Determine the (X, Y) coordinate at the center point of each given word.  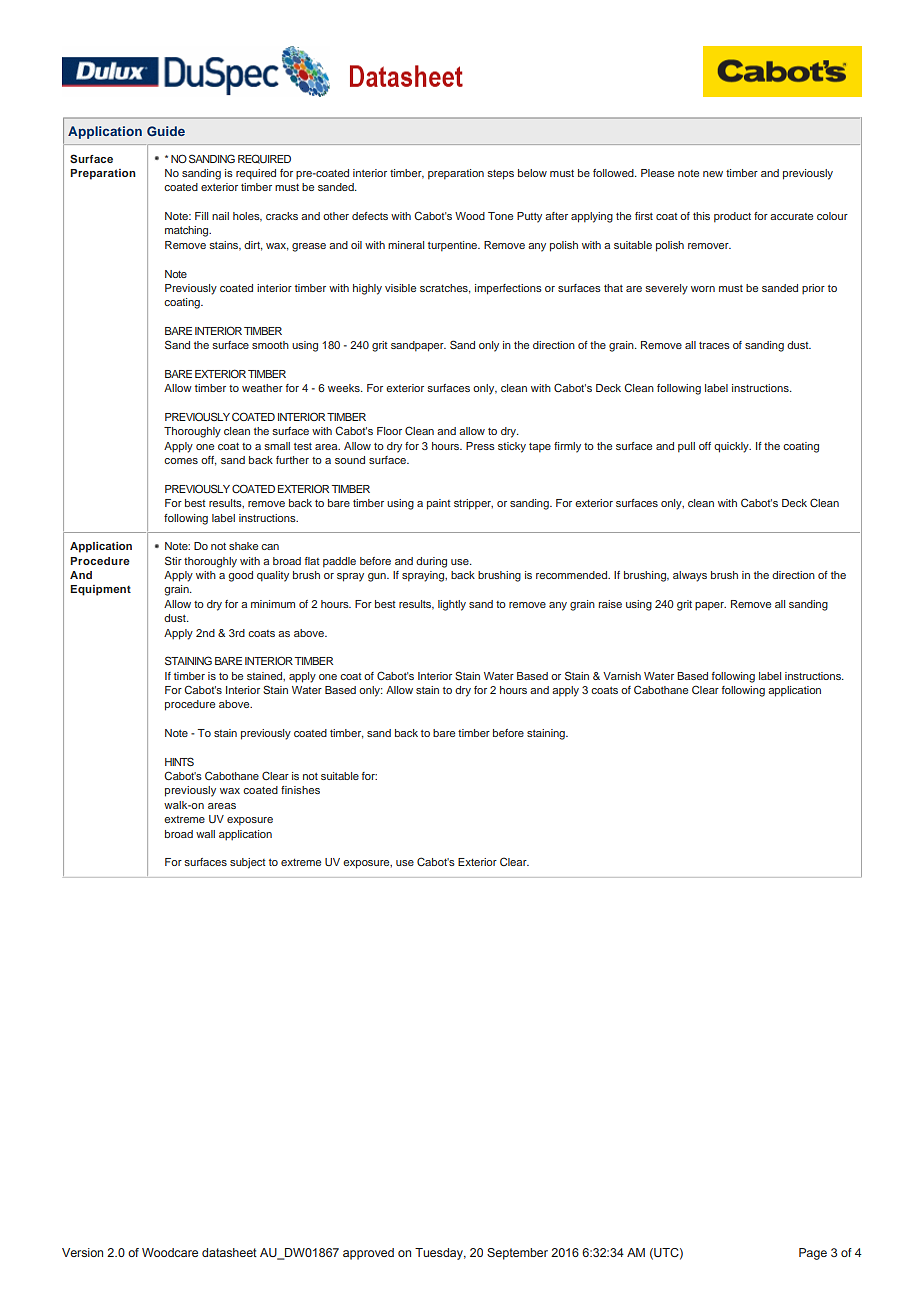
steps (501, 175)
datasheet (229, 1252)
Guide (166, 131)
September (517, 1254)
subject (247, 863)
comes (181, 461)
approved (368, 1254)
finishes (300, 790)
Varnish (622, 676)
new (713, 174)
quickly (732, 447)
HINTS (179, 761)
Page (813, 1254)
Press (480, 446)
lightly (452, 605)
